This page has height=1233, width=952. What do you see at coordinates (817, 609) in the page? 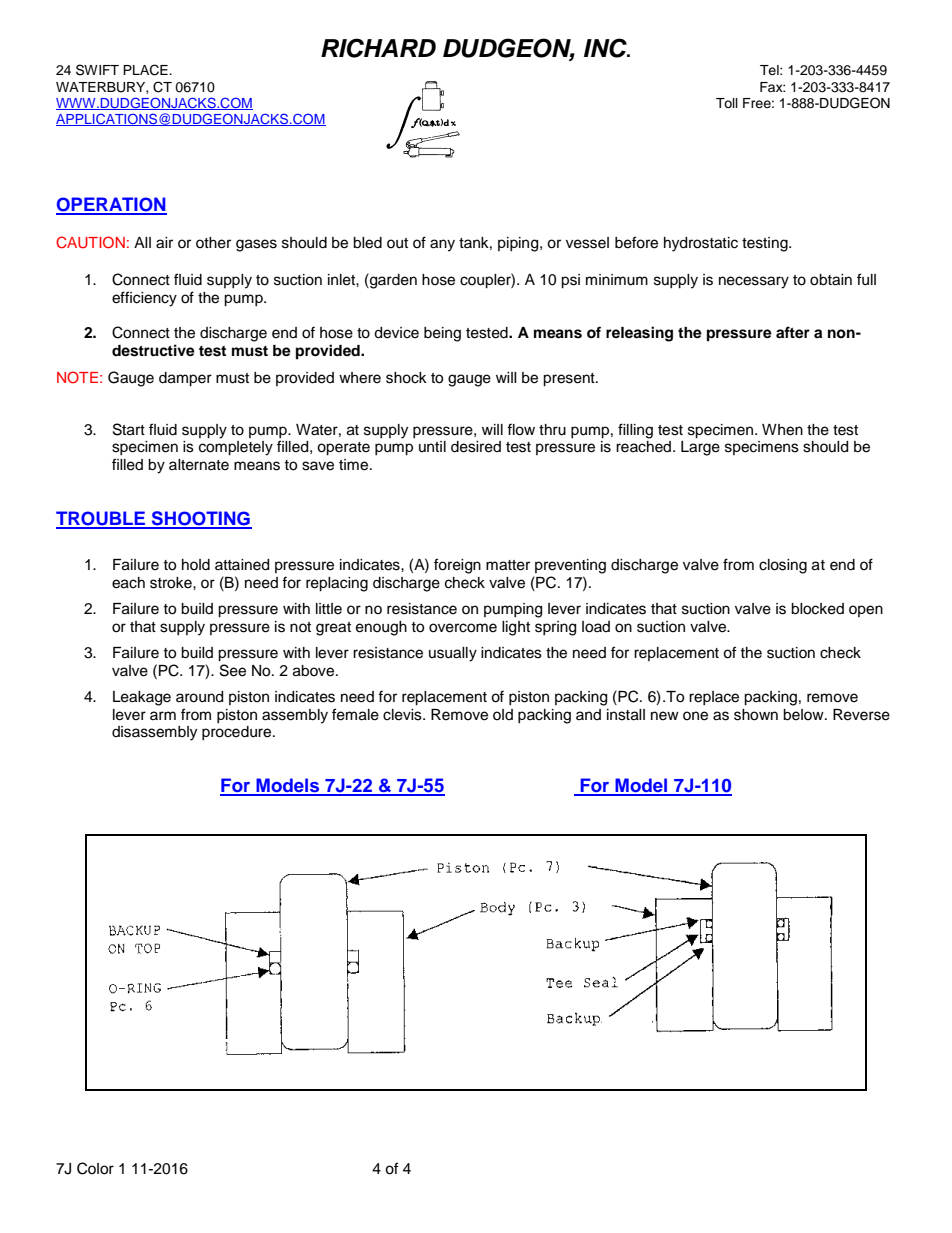
I see `blocked` at bounding box center [817, 609].
